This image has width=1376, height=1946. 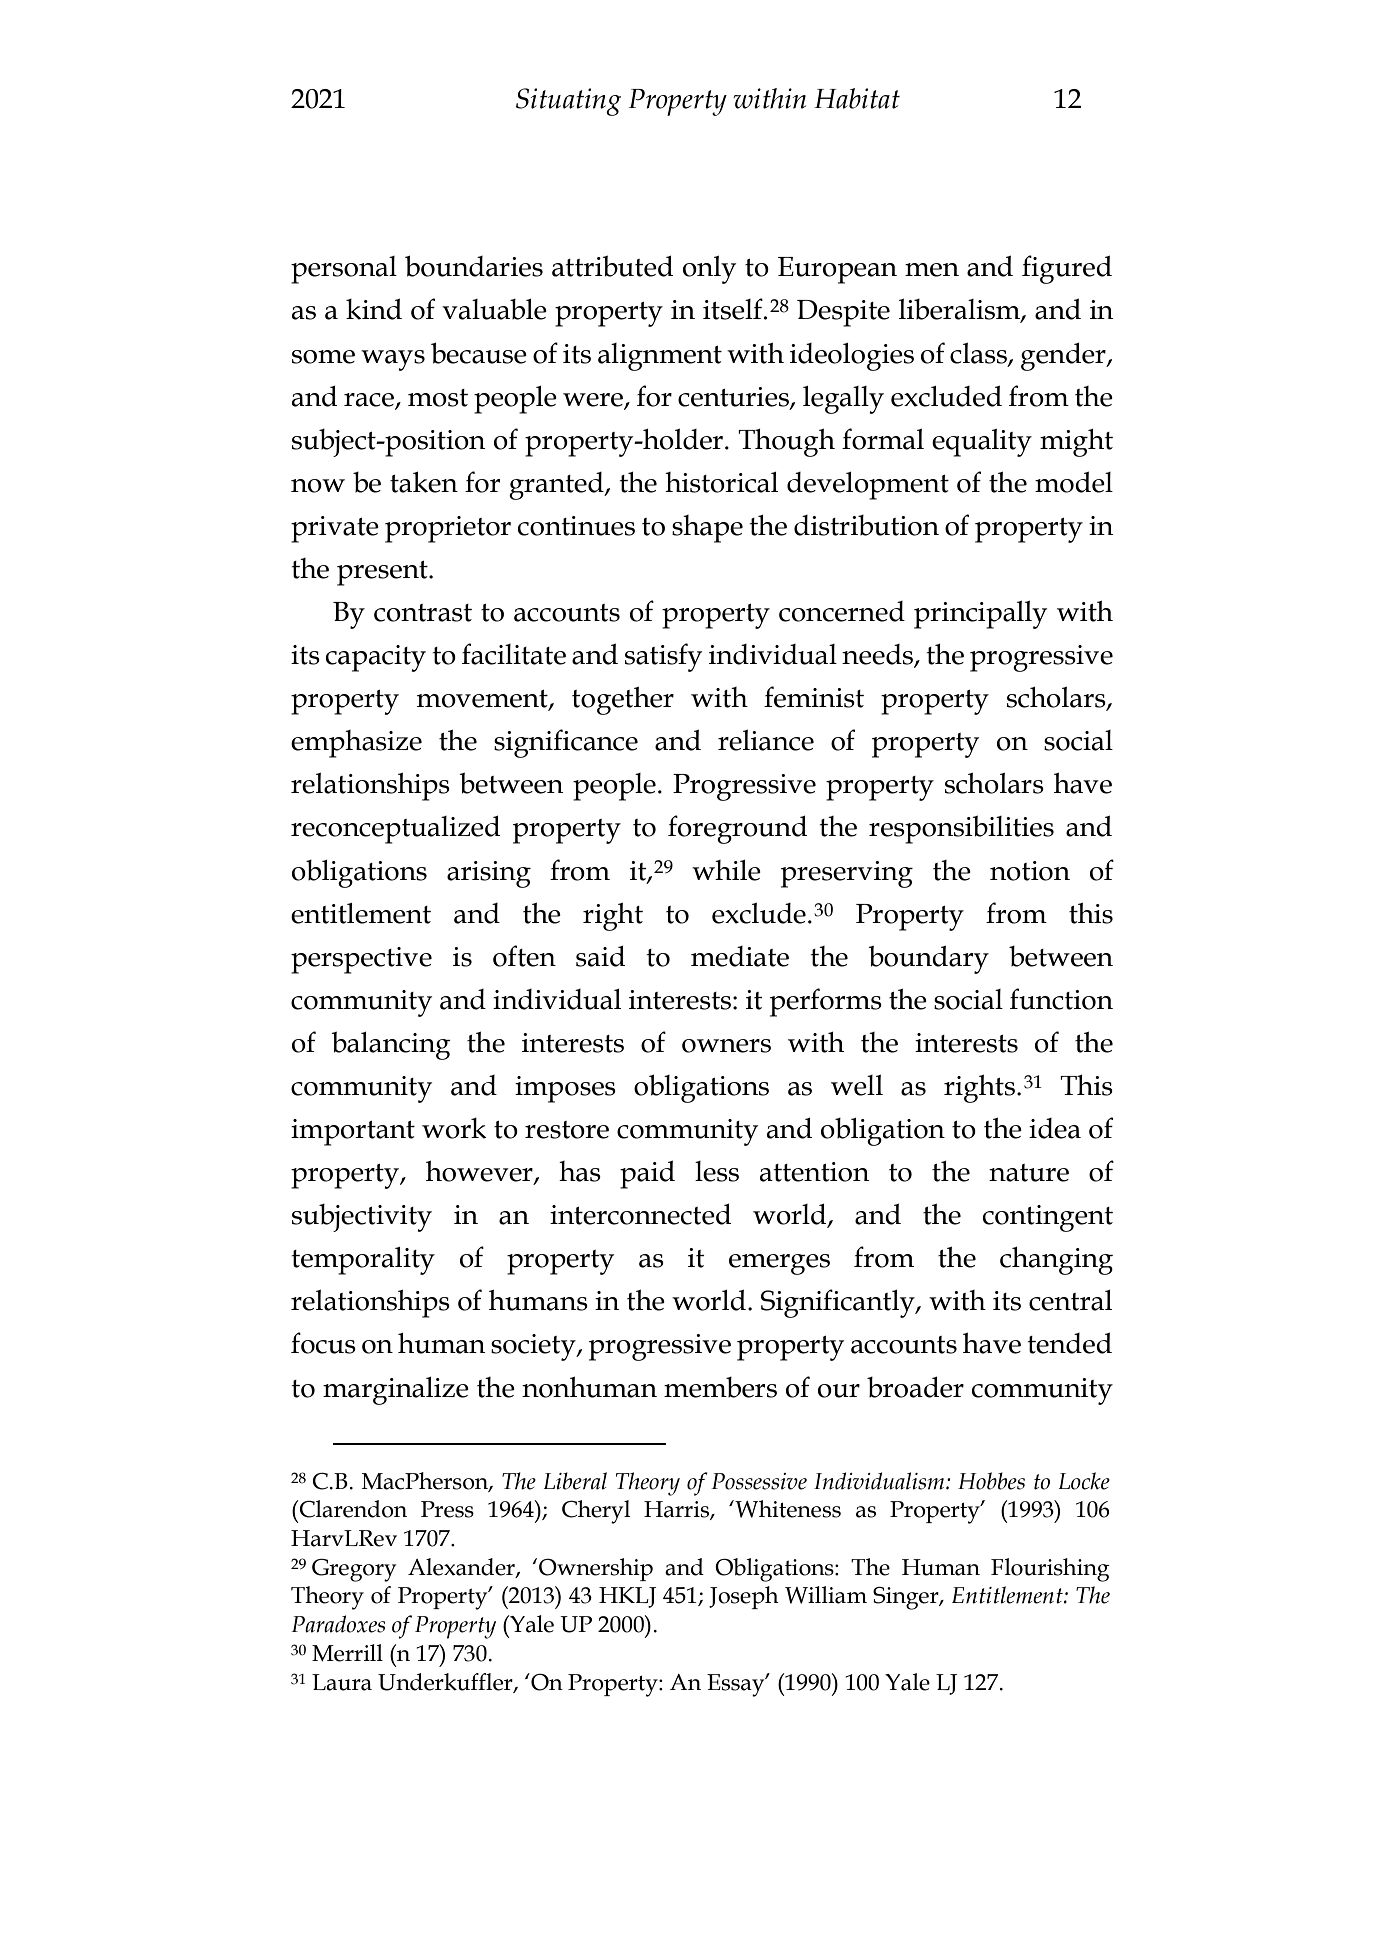 What do you see at coordinates (663, 657) in the image?
I see `satisfy` at bounding box center [663, 657].
